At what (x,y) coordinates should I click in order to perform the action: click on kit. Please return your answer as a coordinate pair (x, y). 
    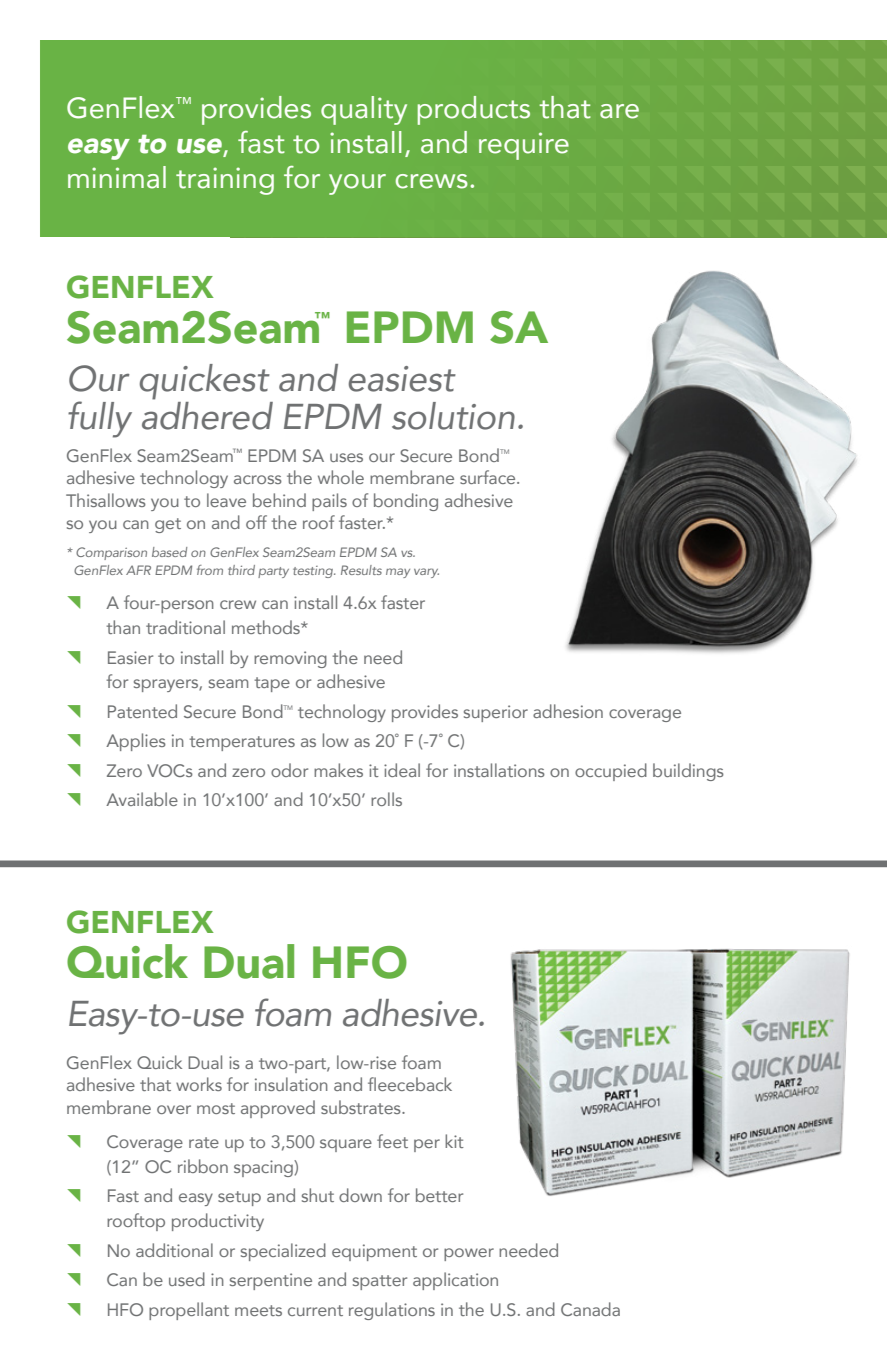
    Looking at the image, I should click on (454, 1141).
